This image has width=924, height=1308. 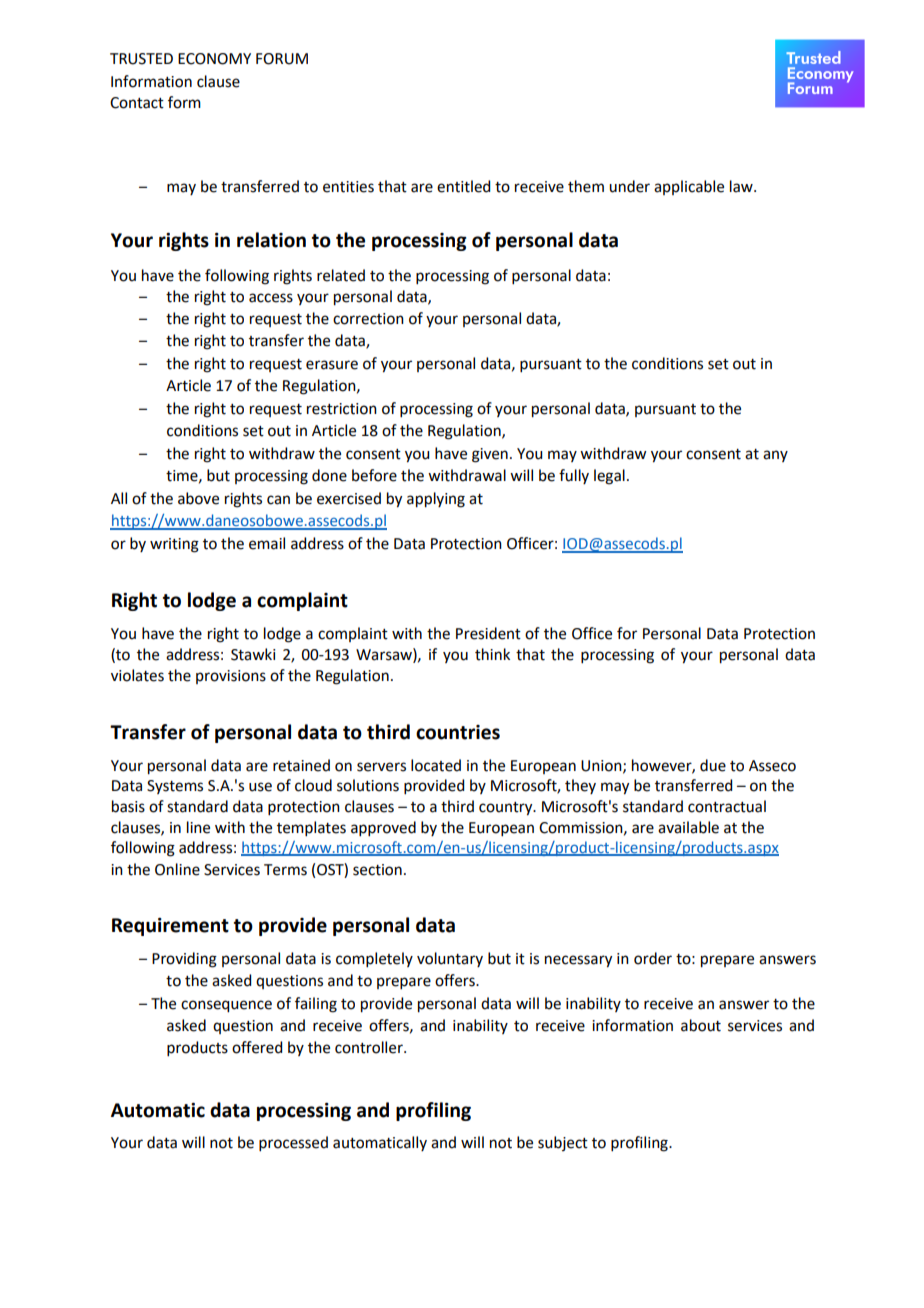 I want to click on above, so click(x=198, y=498).
